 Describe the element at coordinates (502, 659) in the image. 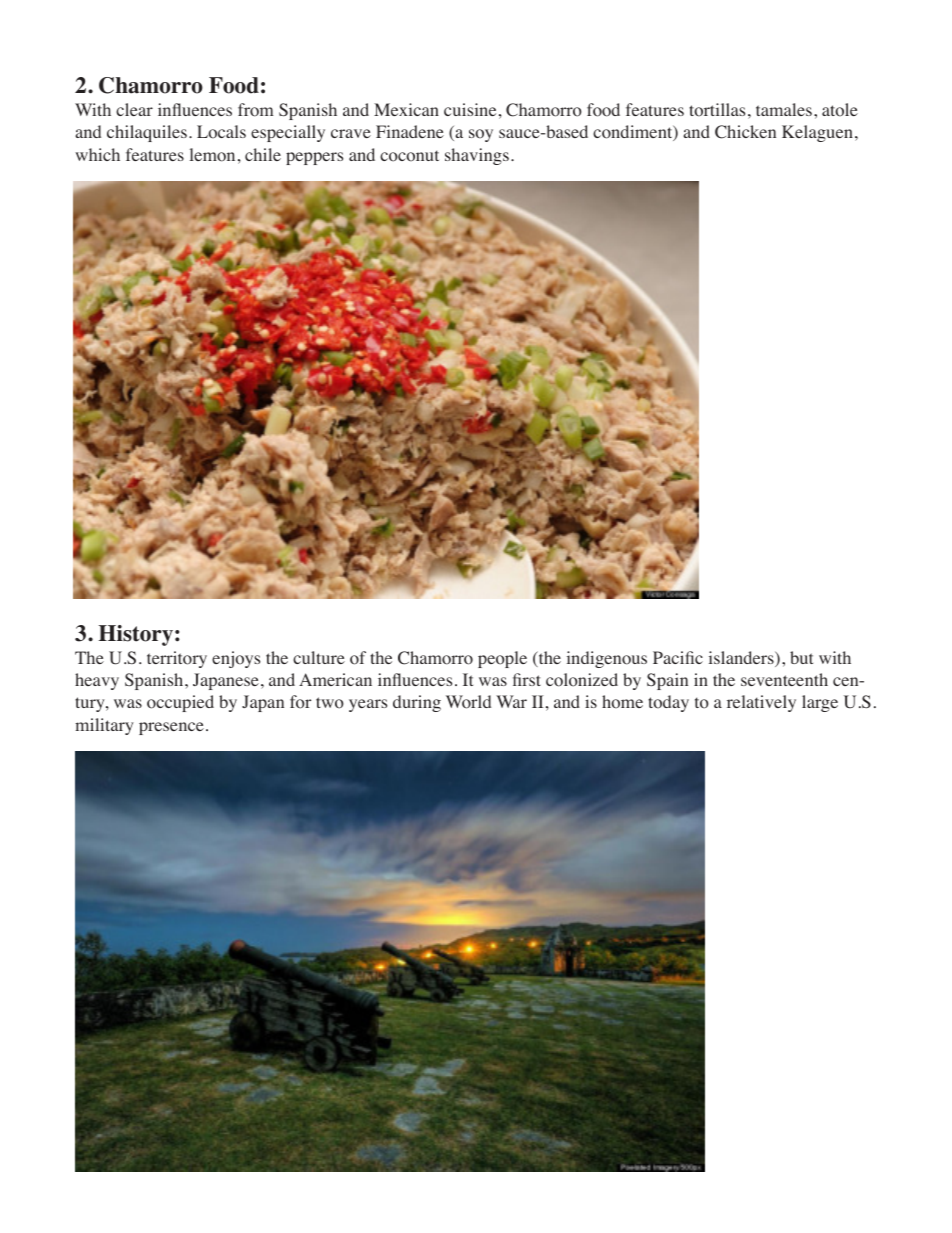

I see `people` at that location.
